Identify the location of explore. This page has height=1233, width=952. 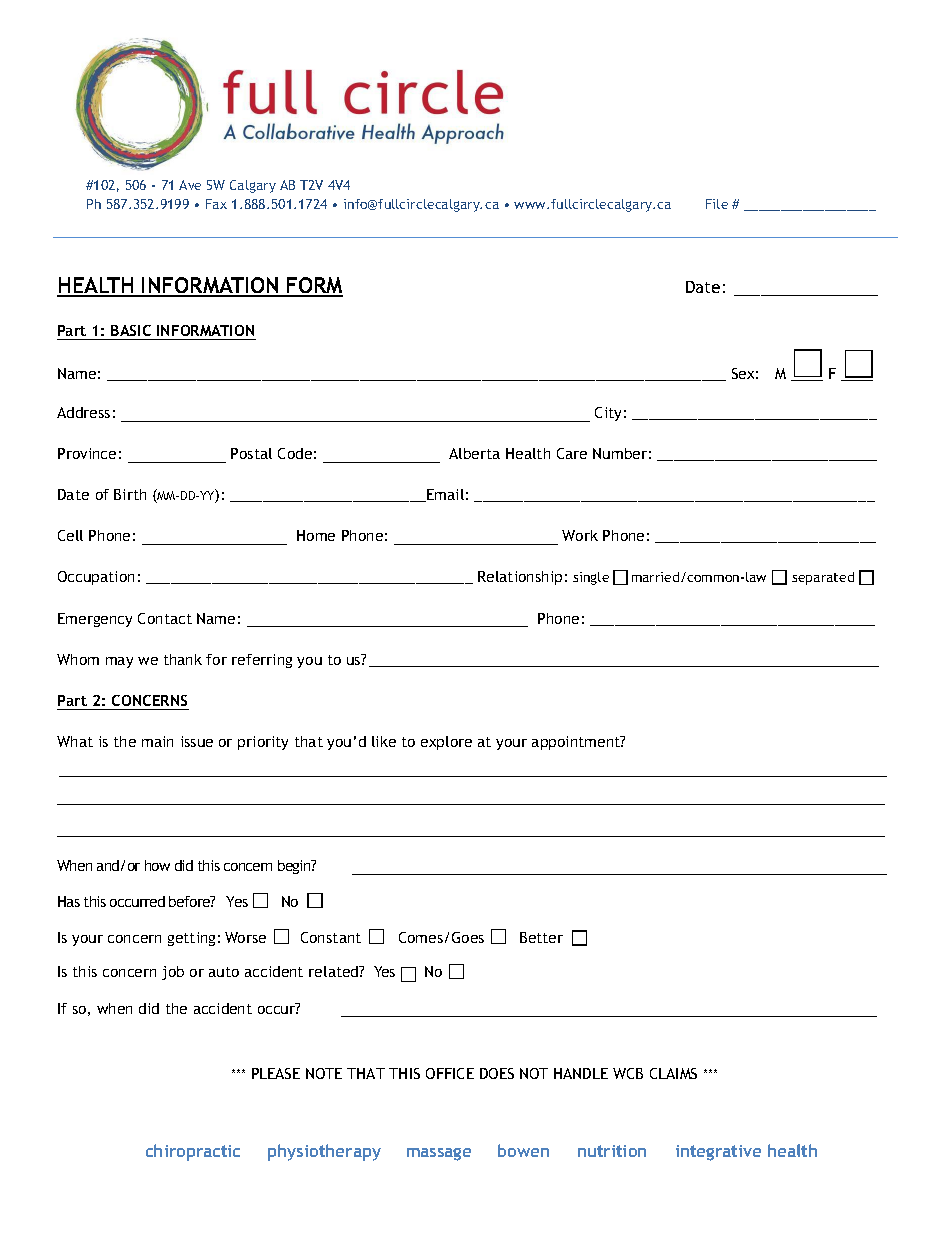
(446, 743).
